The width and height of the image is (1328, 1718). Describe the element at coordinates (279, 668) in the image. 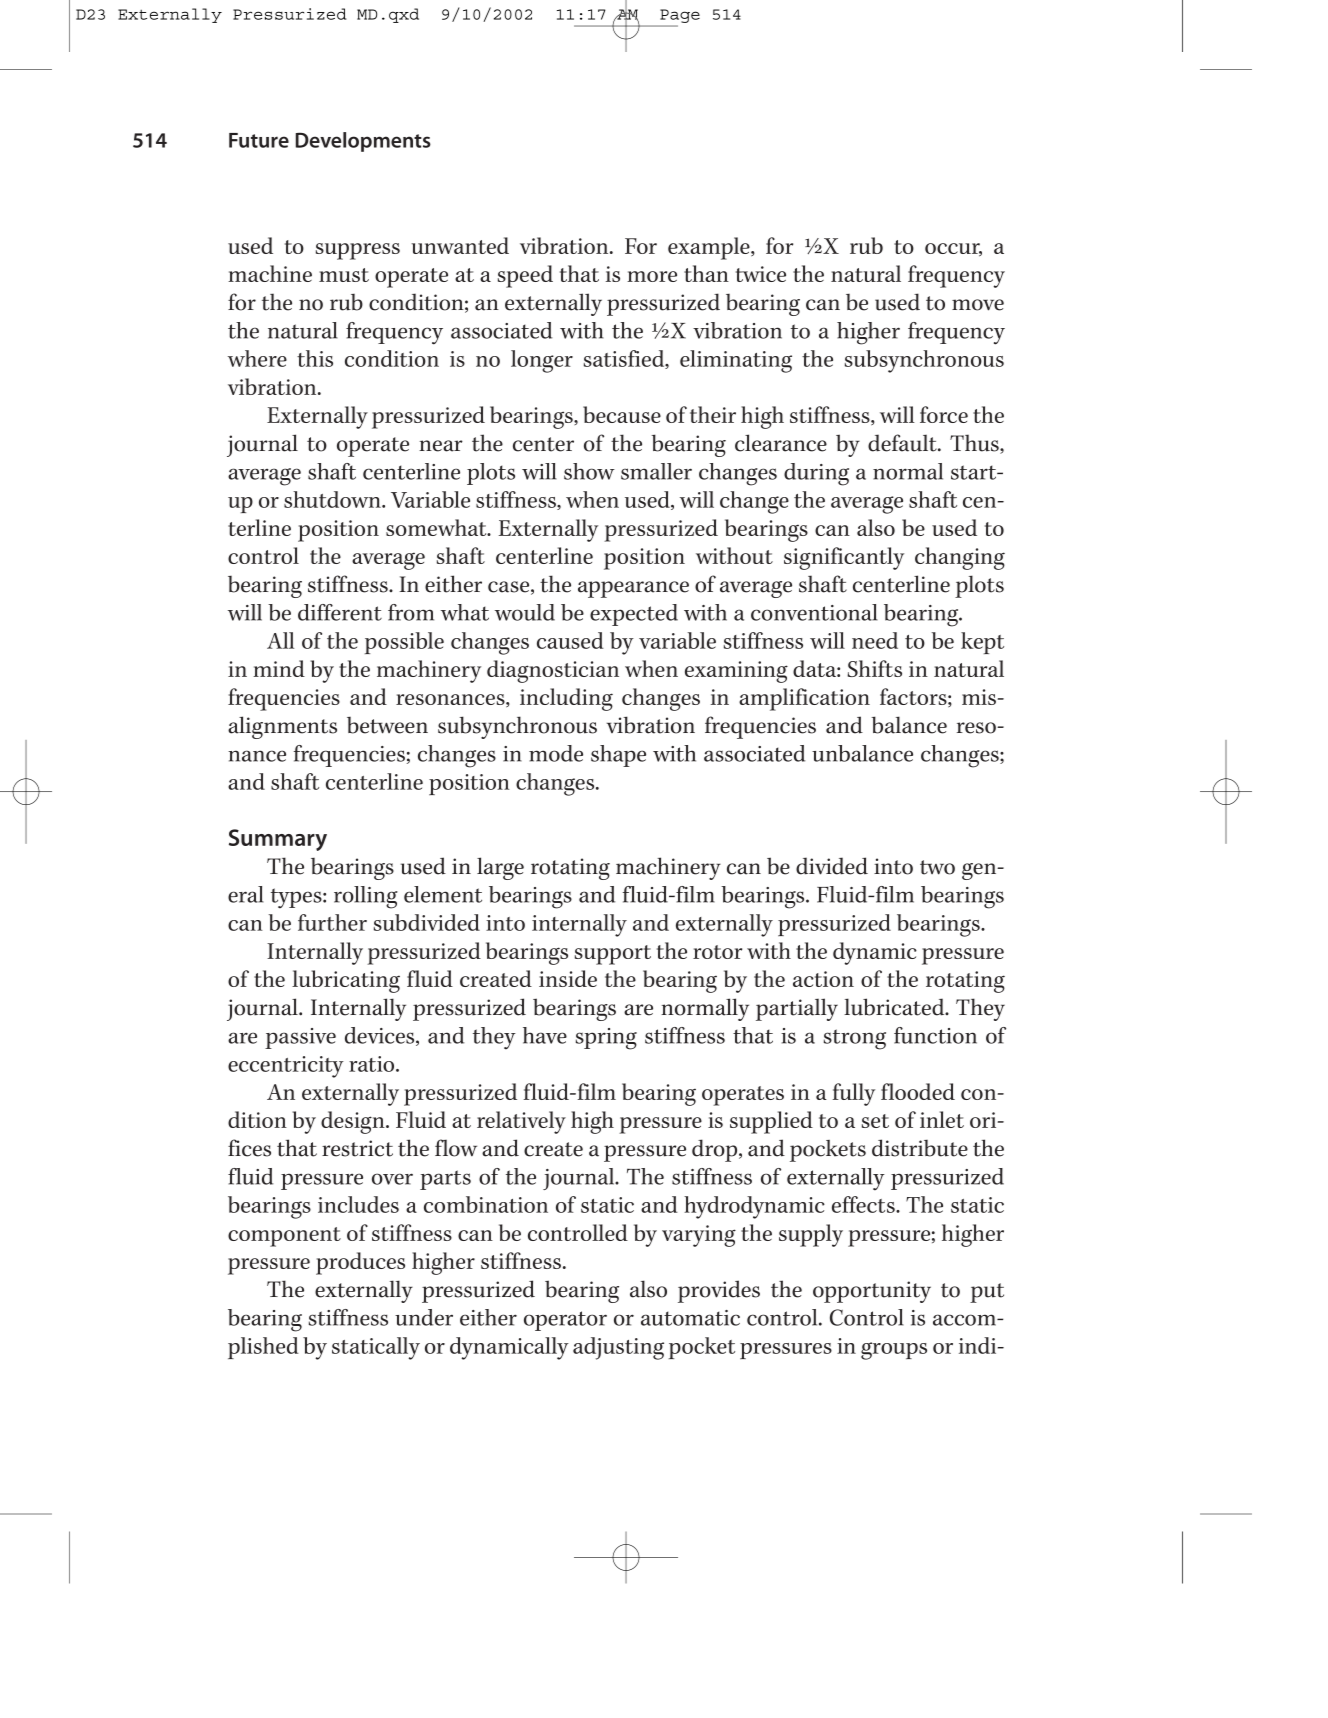

I see `mind` at that location.
